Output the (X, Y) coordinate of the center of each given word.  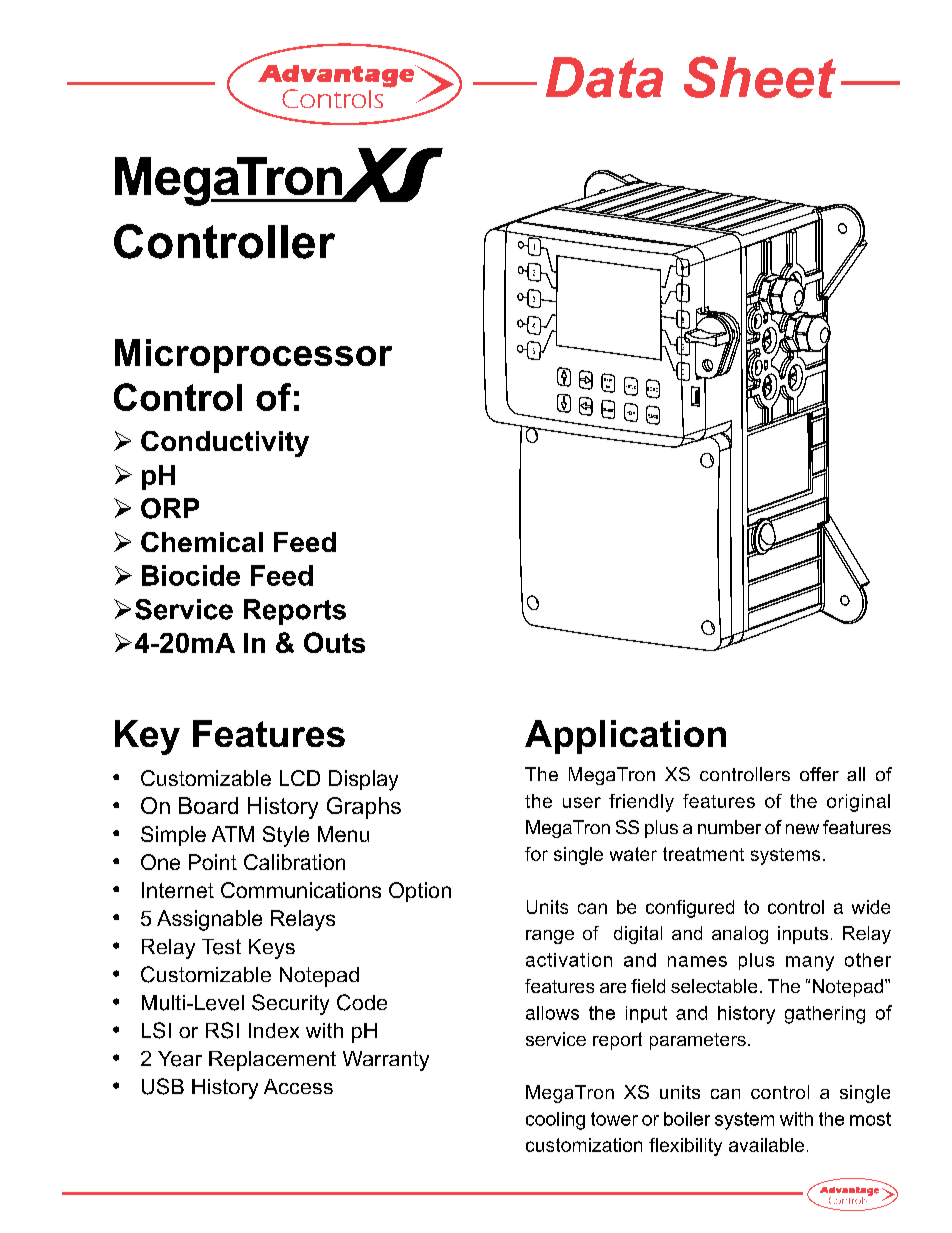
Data (604, 77)
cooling (555, 1121)
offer (819, 774)
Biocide (191, 575)
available (766, 1145)
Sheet (760, 77)
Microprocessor (253, 356)
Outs (334, 642)
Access (298, 1086)
